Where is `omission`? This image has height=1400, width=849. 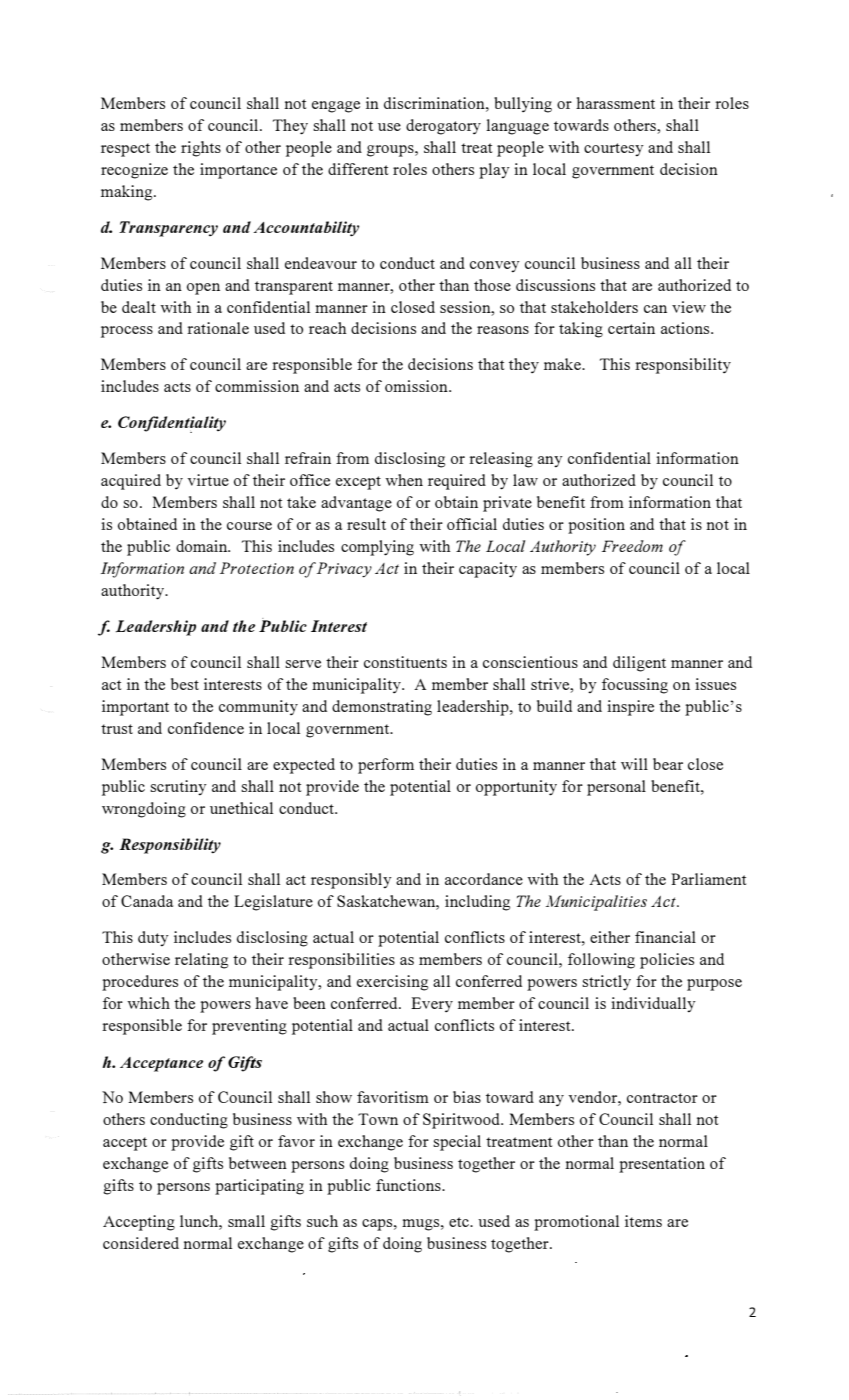
omission is located at coordinates (417, 386).
